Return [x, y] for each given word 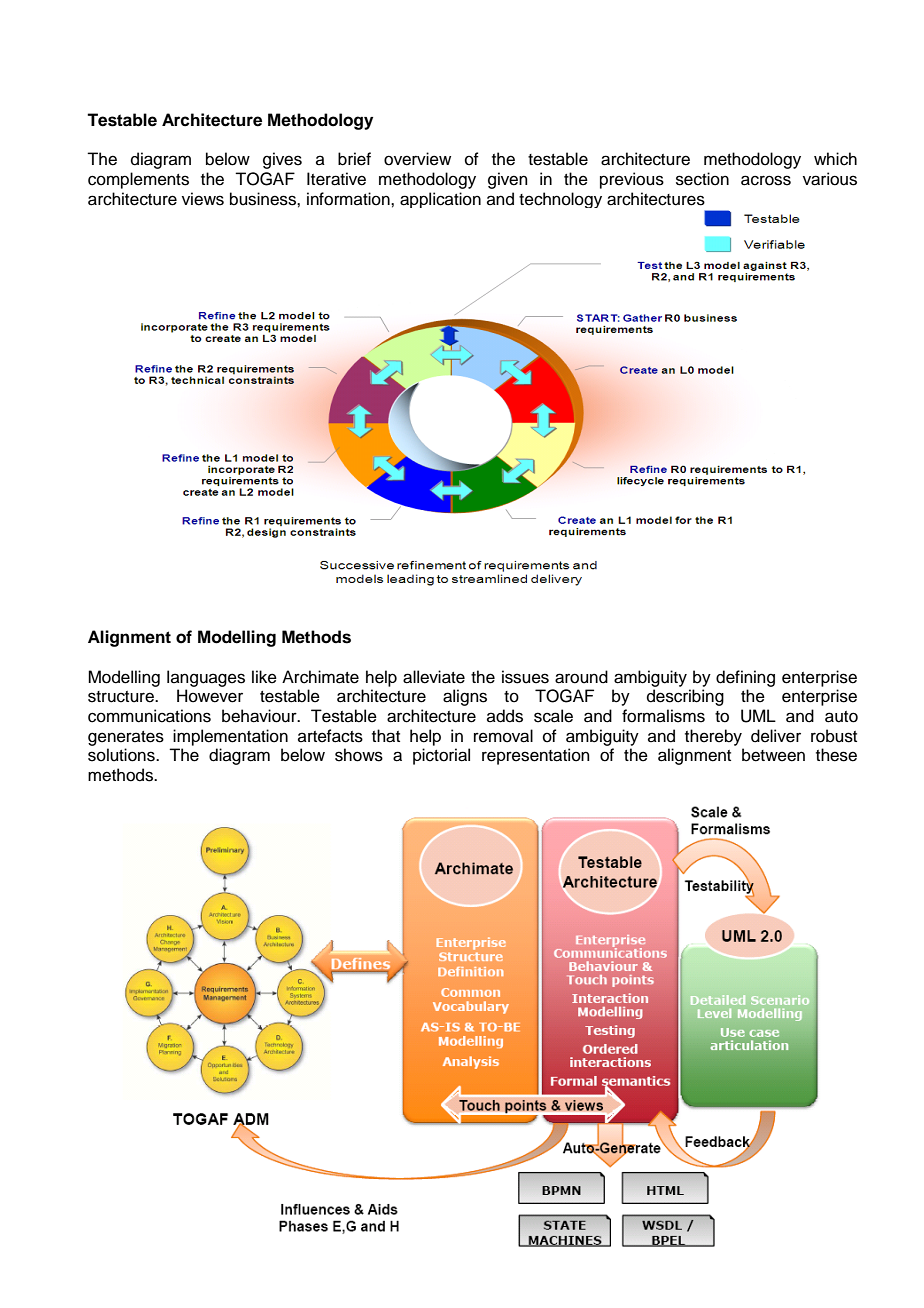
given [508, 180]
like [264, 677]
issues [525, 677]
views [203, 199]
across [766, 180]
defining [745, 678]
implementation [230, 737]
